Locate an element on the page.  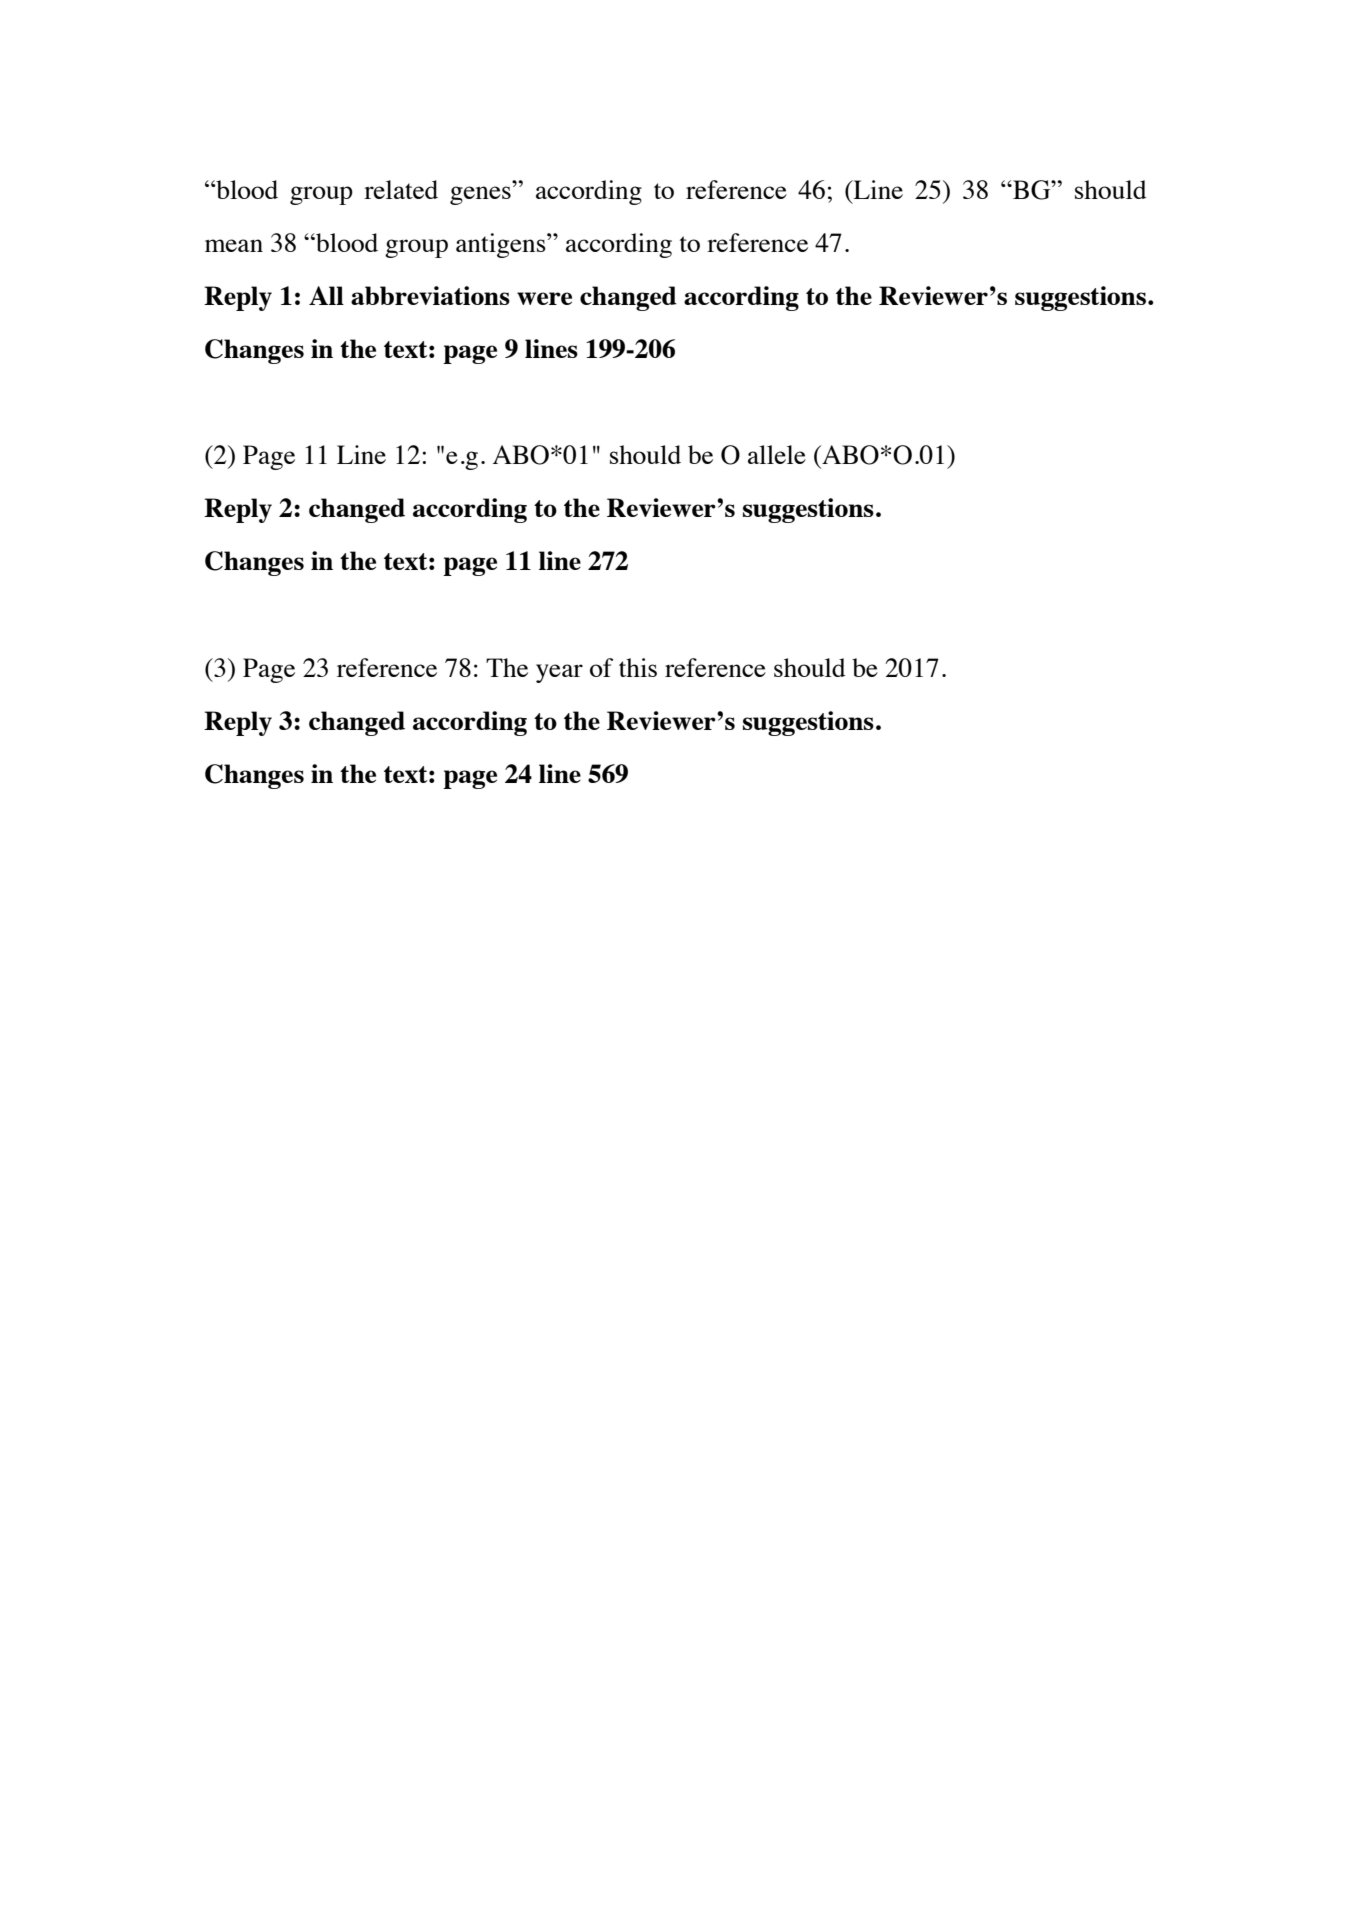
were is located at coordinates (544, 298).
